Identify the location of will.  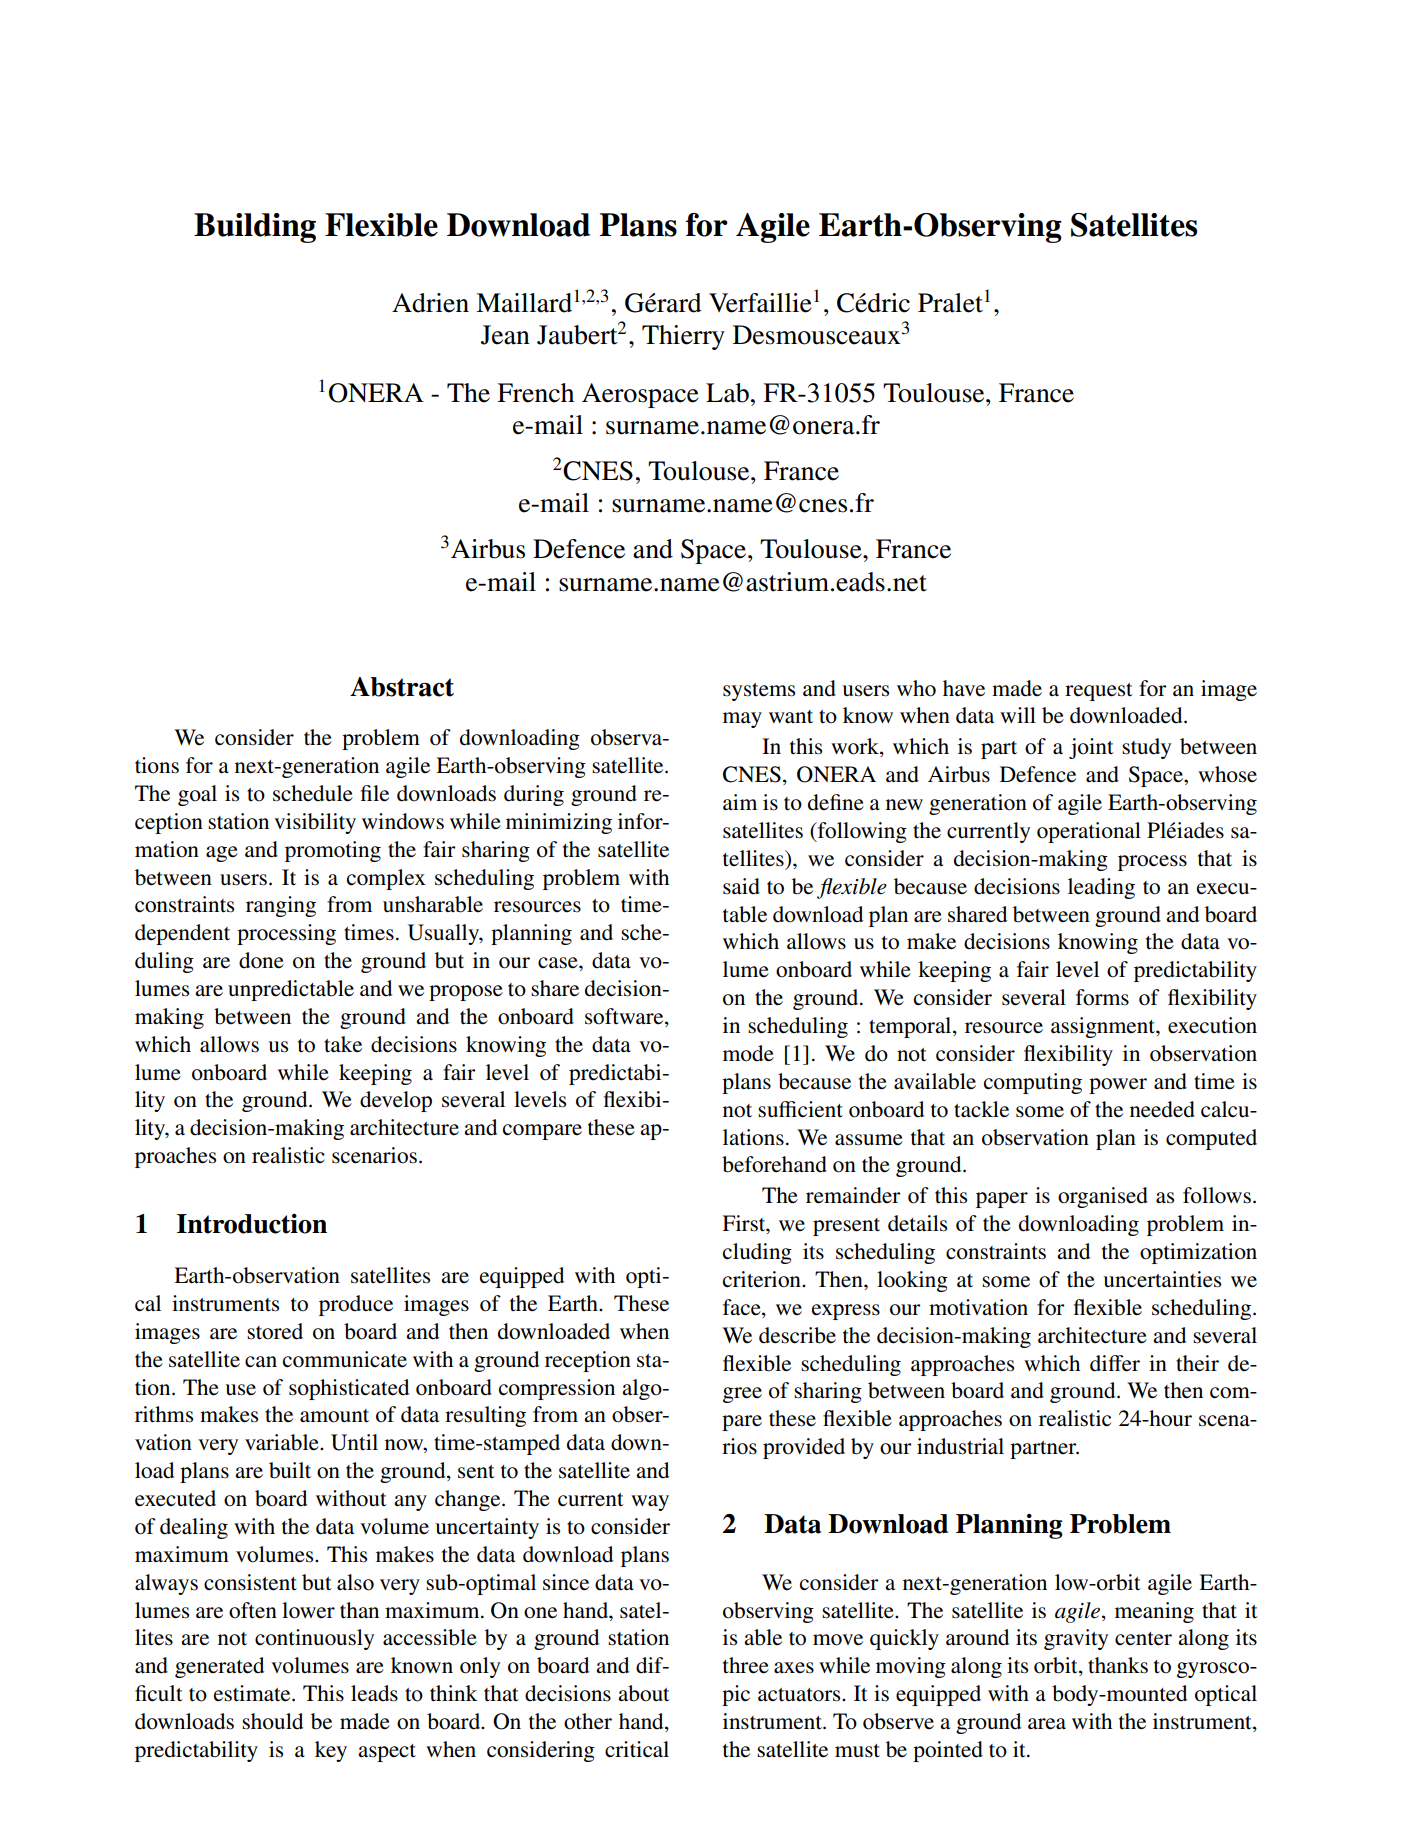
(1018, 715).
